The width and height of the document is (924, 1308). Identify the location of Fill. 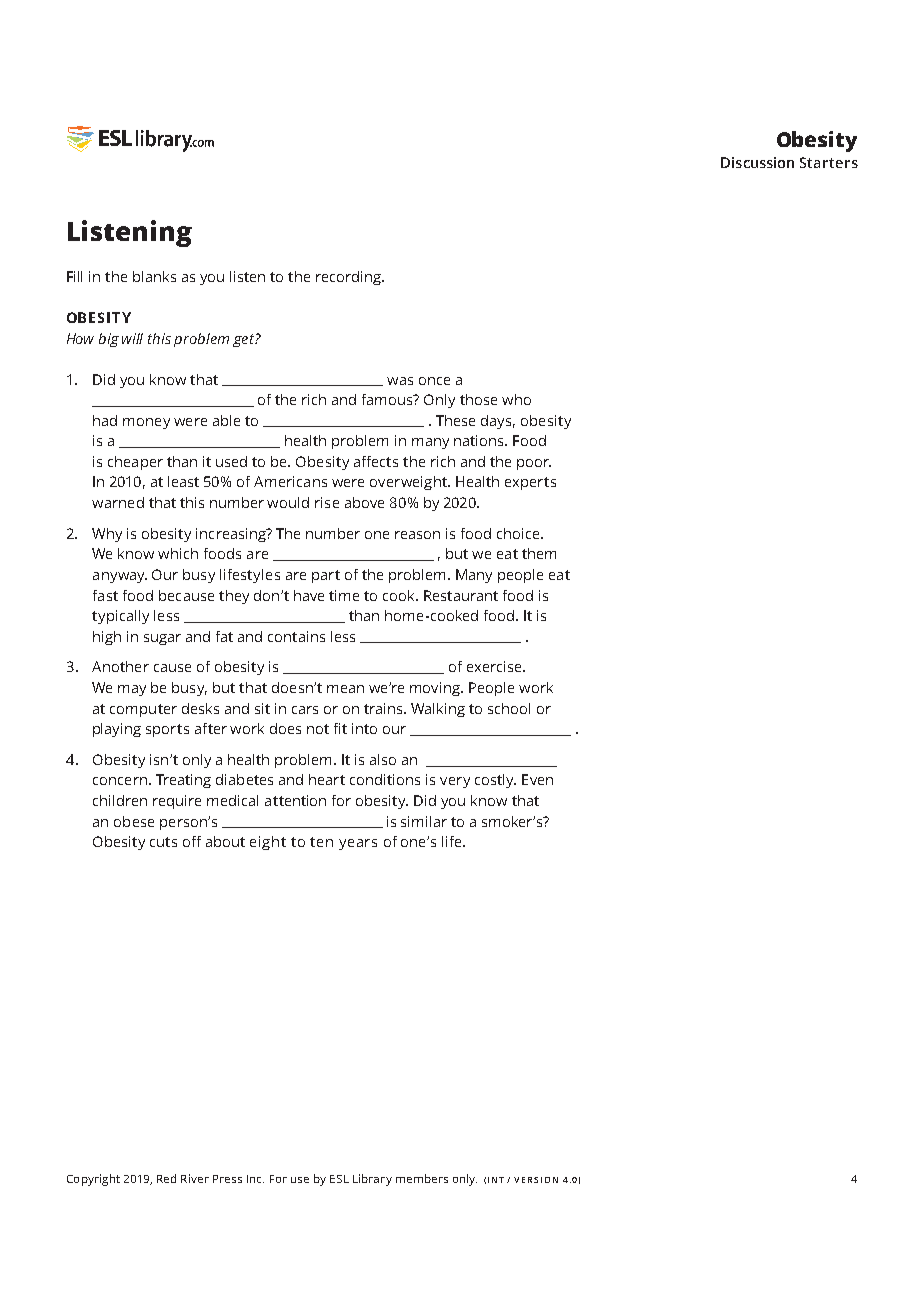
(74, 276).
